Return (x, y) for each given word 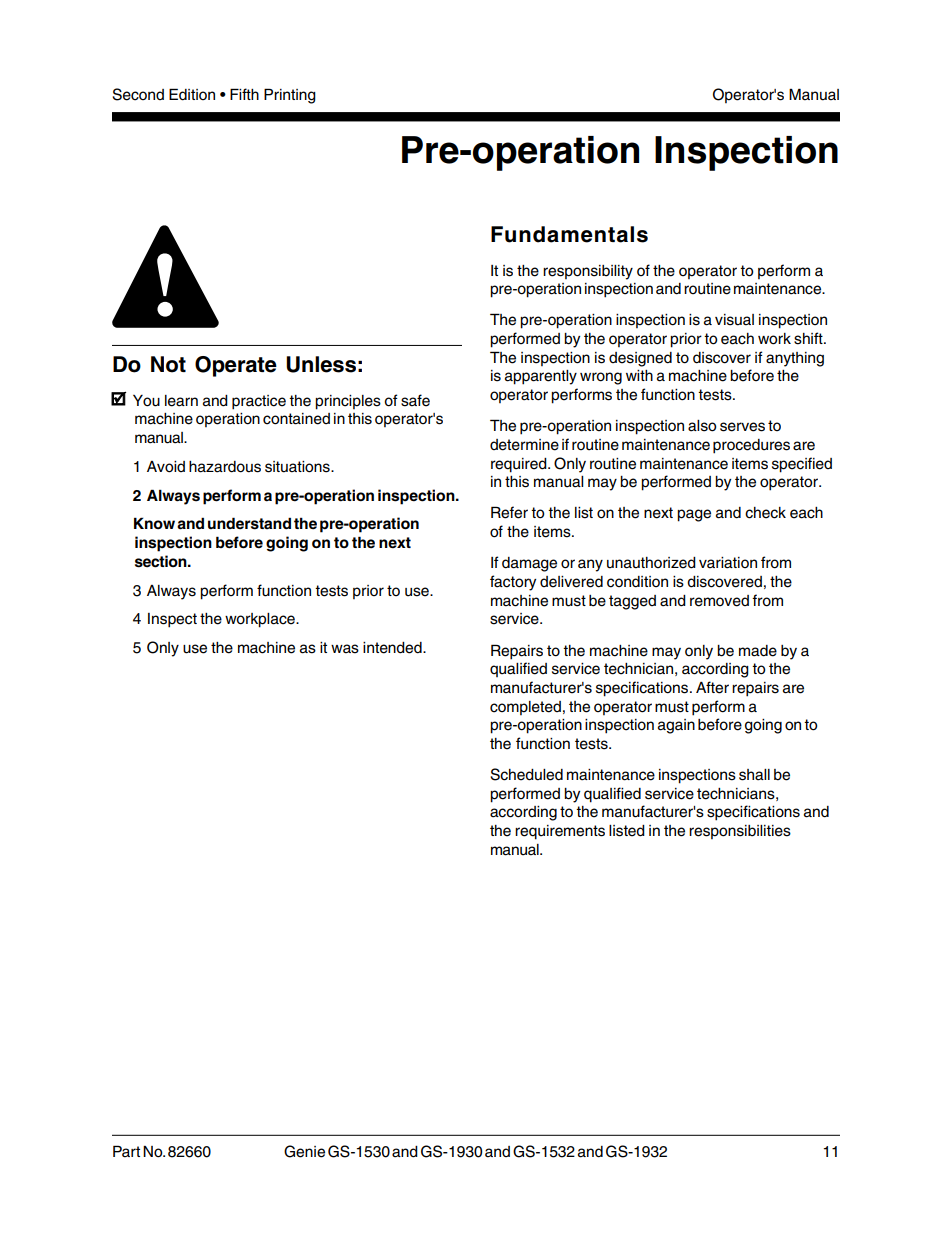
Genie (304, 1151)
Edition (192, 94)
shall (754, 775)
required (520, 465)
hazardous (225, 467)
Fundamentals (569, 234)
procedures (751, 446)
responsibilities (740, 832)
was (345, 649)
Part (126, 1151)
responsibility (588, 272)
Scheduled (526, 774)
